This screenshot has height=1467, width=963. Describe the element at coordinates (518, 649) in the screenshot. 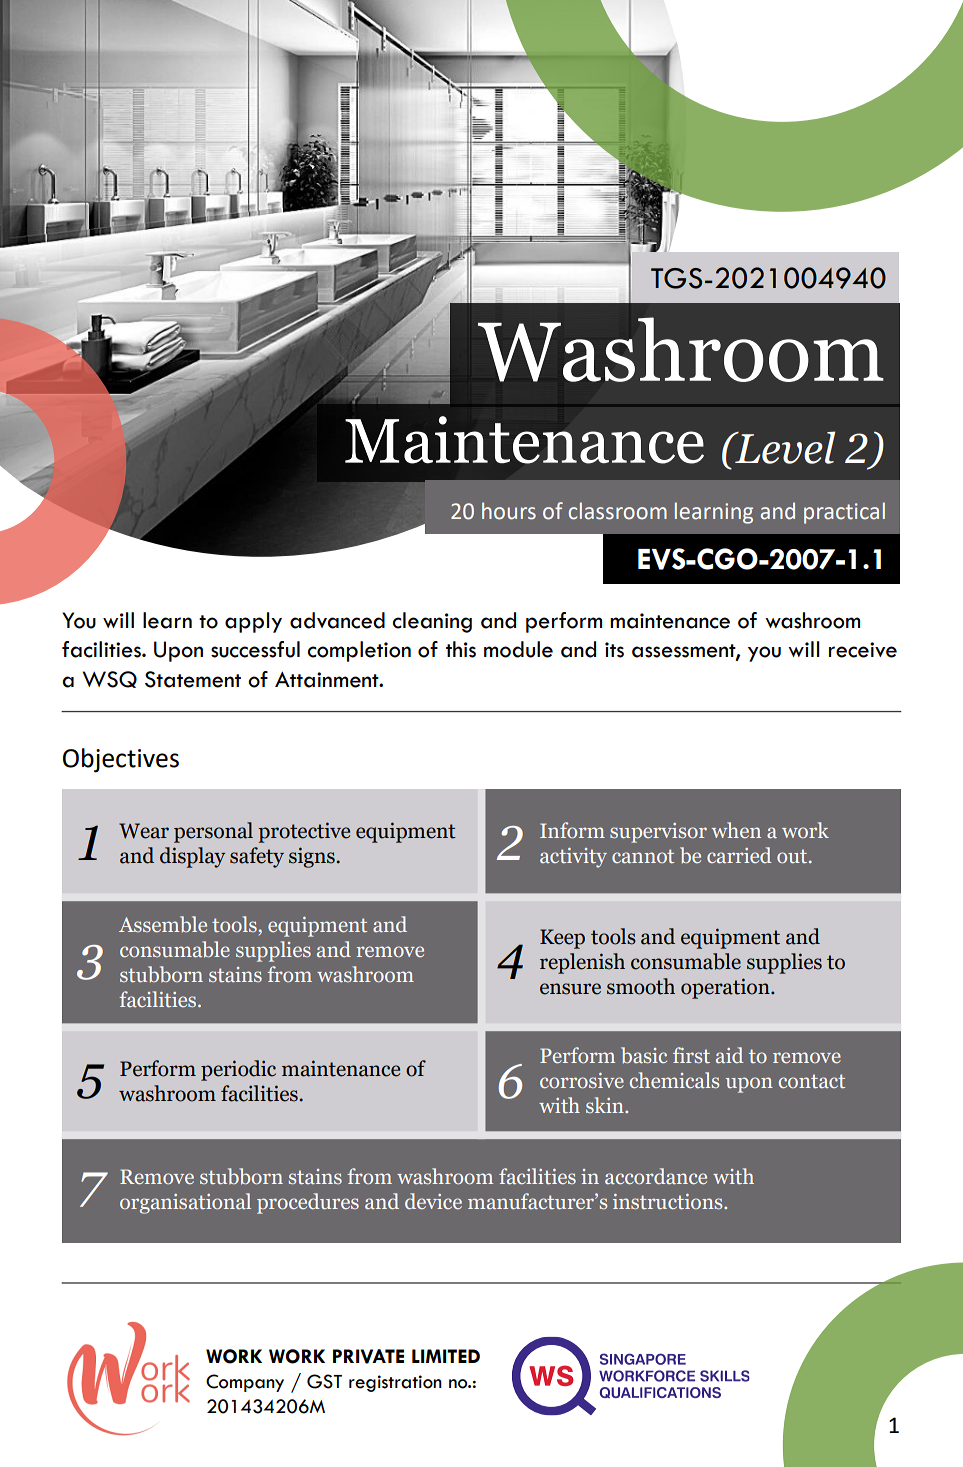

I see `module` at that location.
